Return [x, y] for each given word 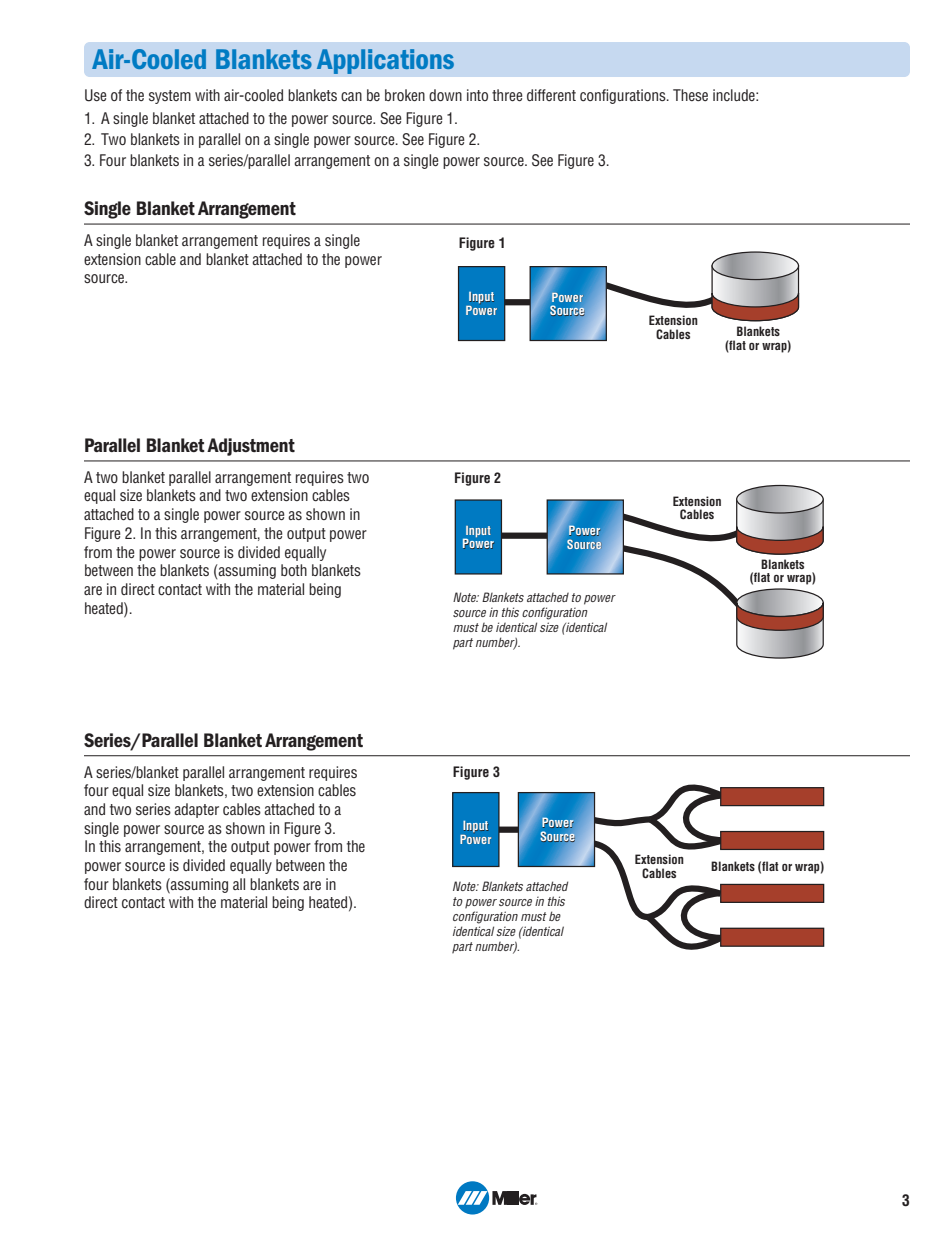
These [690, 95]
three [507, 95]
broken [405, 95]
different [551, 95]
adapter [196, 810]
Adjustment [251, 447]
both [294, 570]
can [351, 97]
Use [95, 95]
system [170, 97]
